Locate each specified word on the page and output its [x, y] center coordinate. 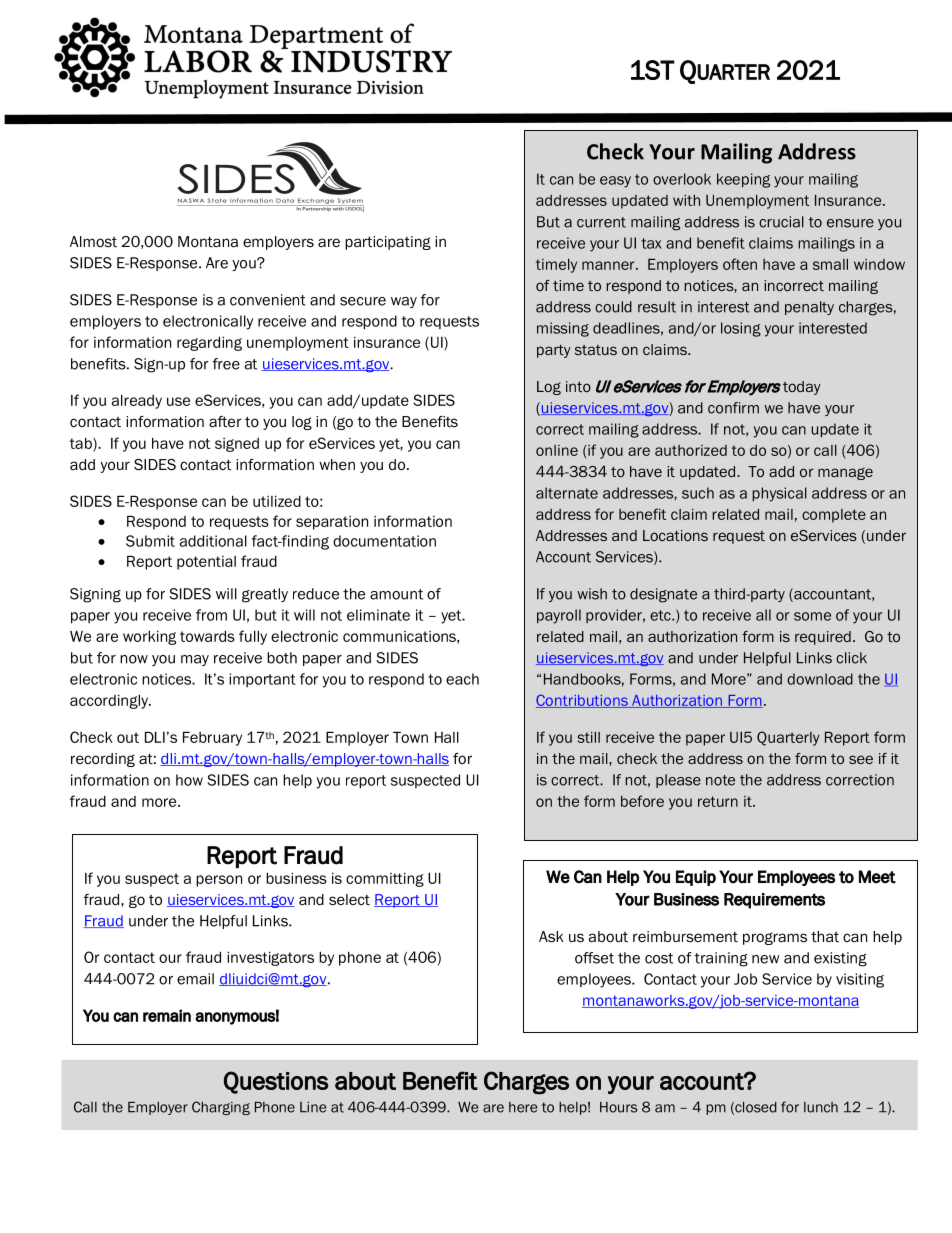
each [462, 679]
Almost [93, 241]
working [149, 637]
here [523, 1107]
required [823, 638]
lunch [821, 1107]
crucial [781, 222]
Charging [221, 1108]
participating [388, 243]
